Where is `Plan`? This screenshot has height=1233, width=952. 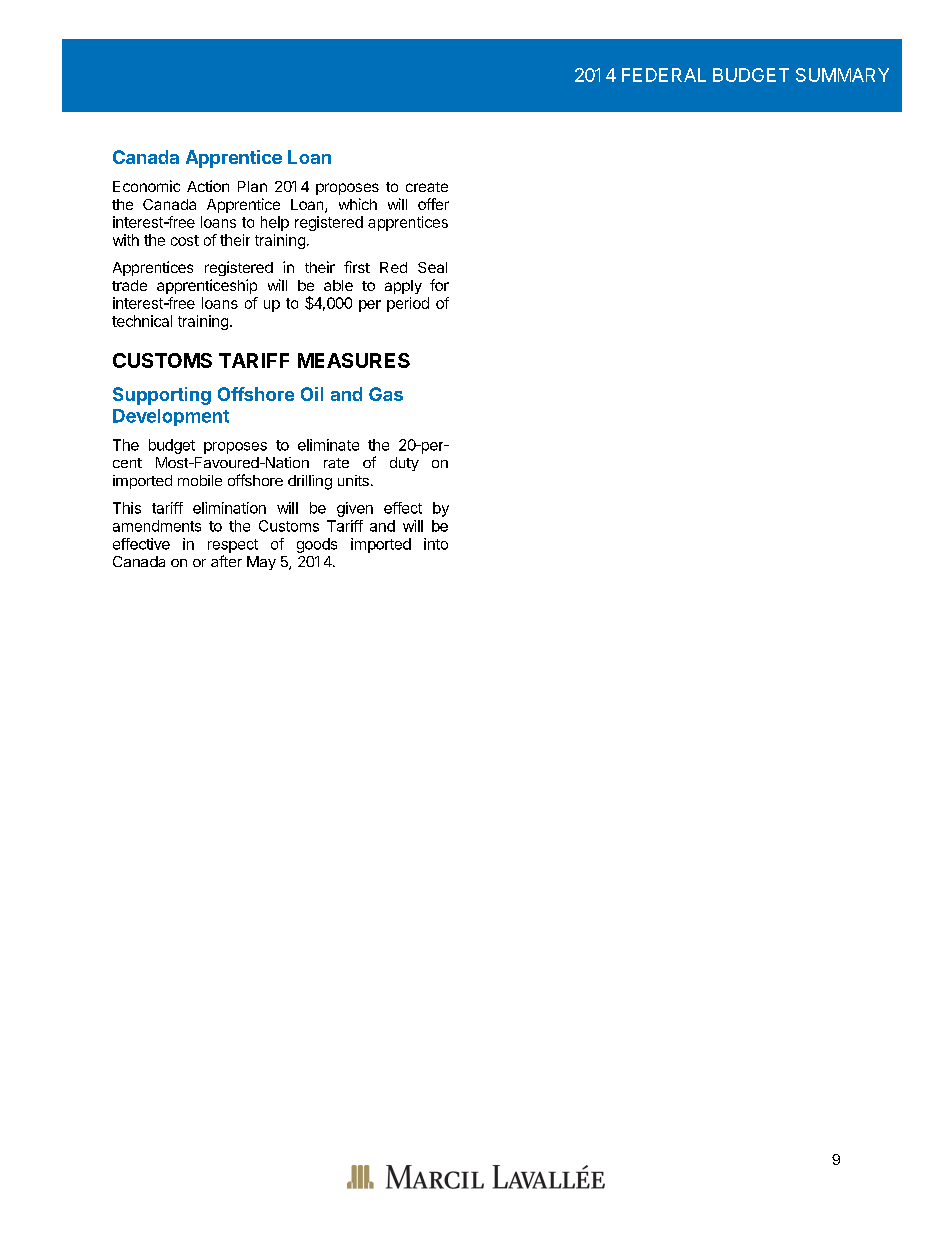 Plan is located at coordinates (252, 186).
